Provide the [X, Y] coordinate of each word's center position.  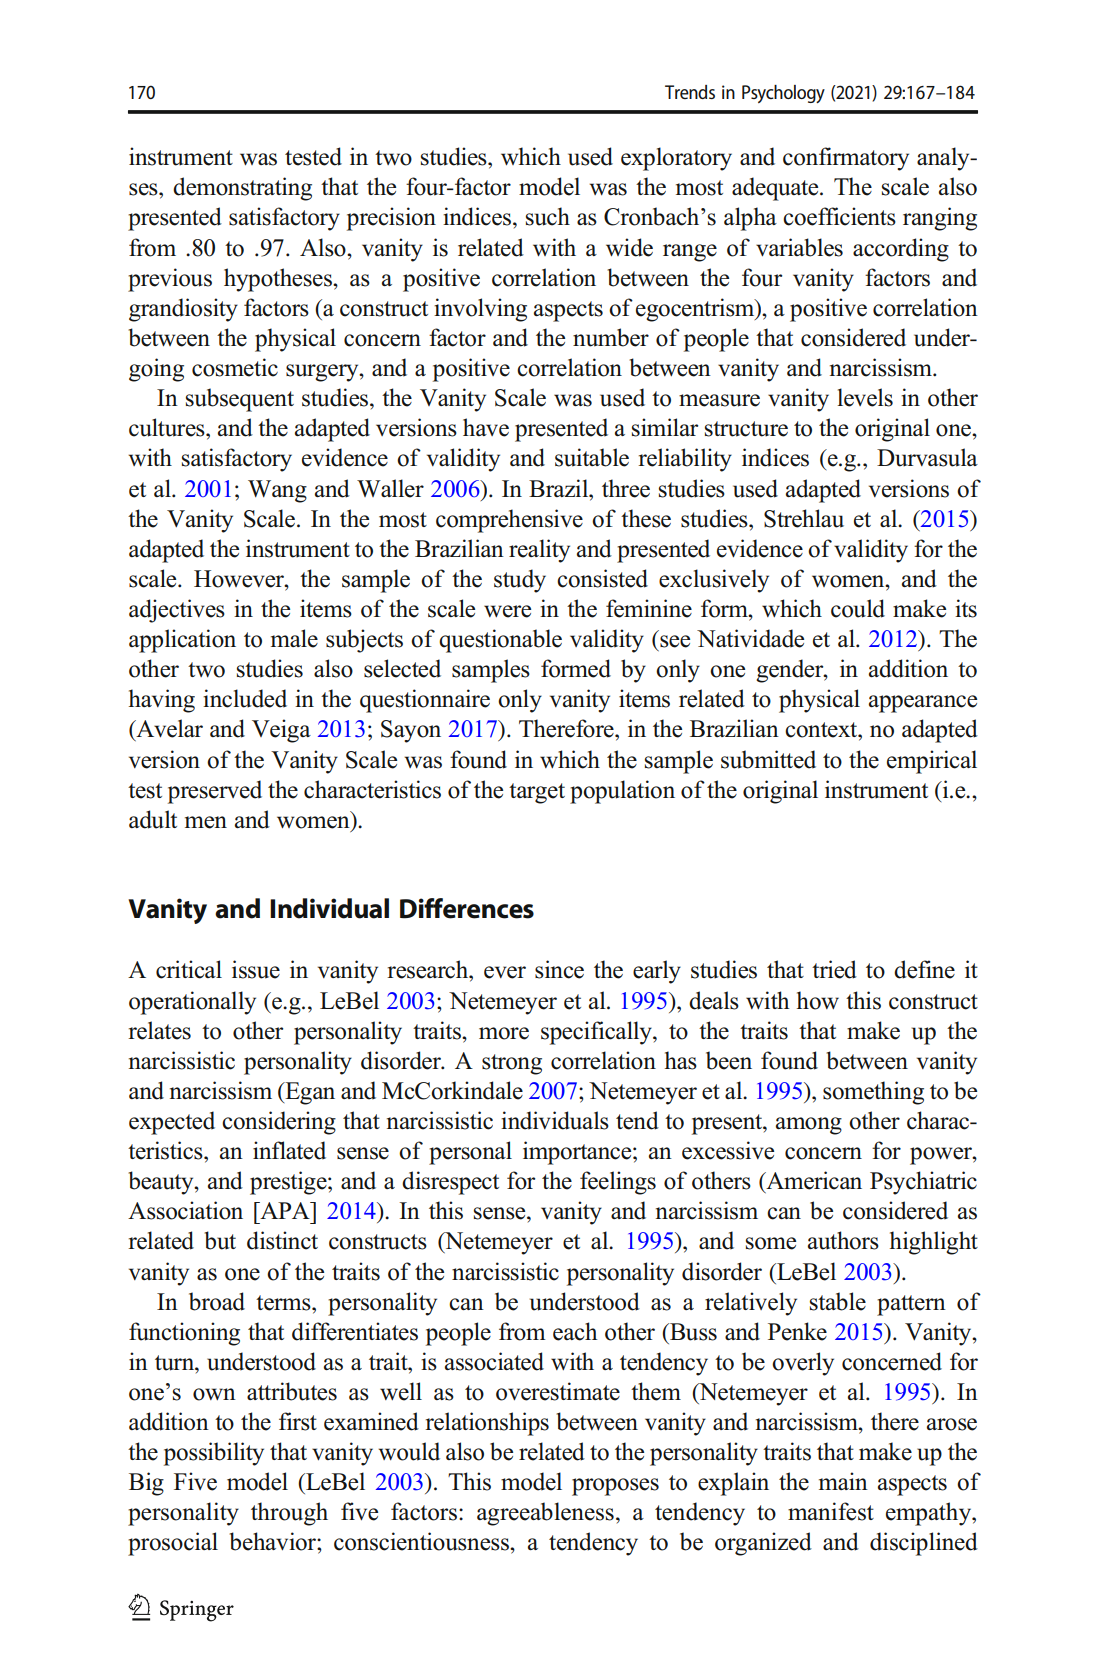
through [289, 1514]
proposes [615, 1487]
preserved [215, 792]
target [537, 793]
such [548, 216]
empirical [932, 762]
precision [391, 219]
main [843, 1481]
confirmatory [846, 159]
